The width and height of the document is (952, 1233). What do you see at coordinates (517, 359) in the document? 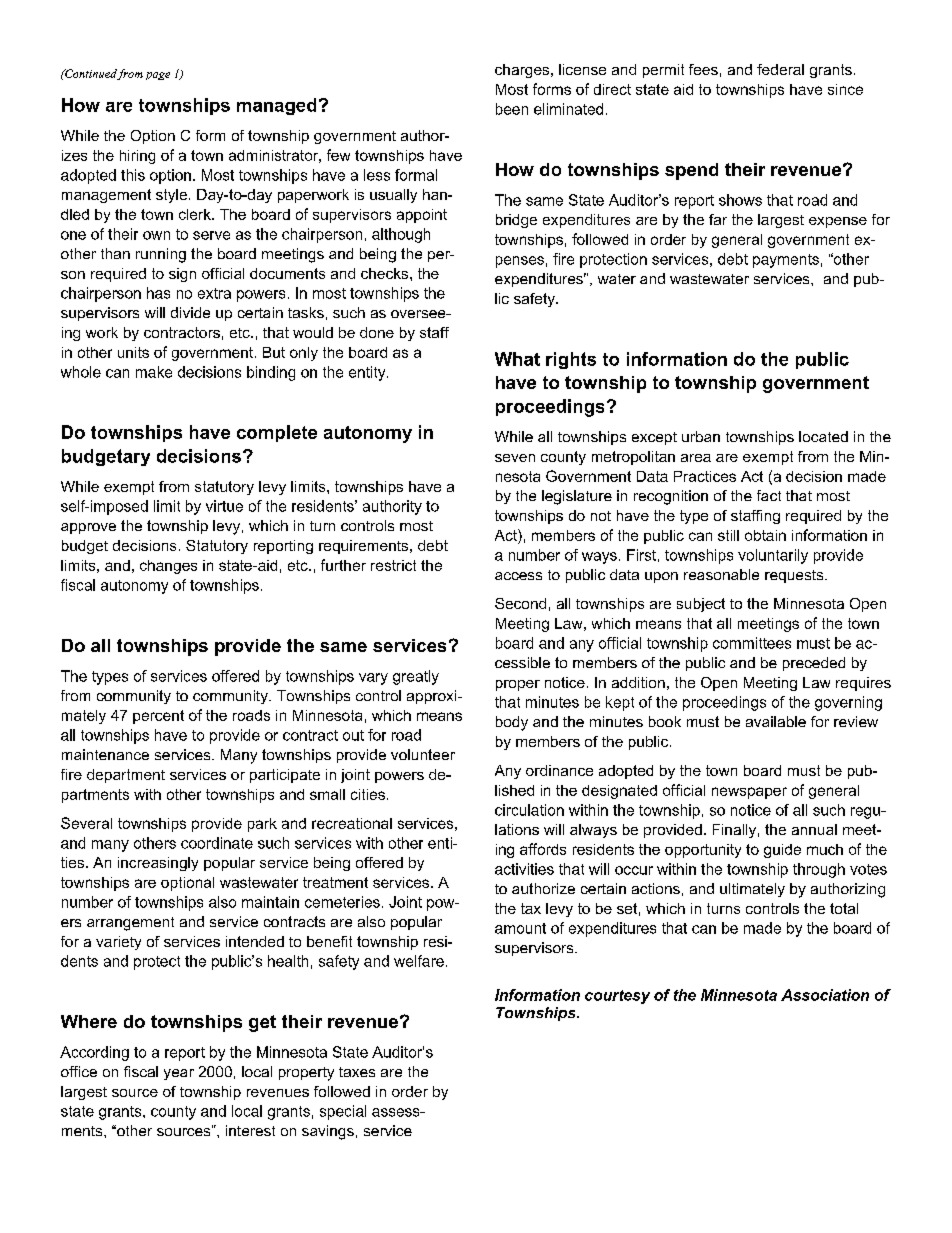
I see `What` at bounding box center [517, 359].
